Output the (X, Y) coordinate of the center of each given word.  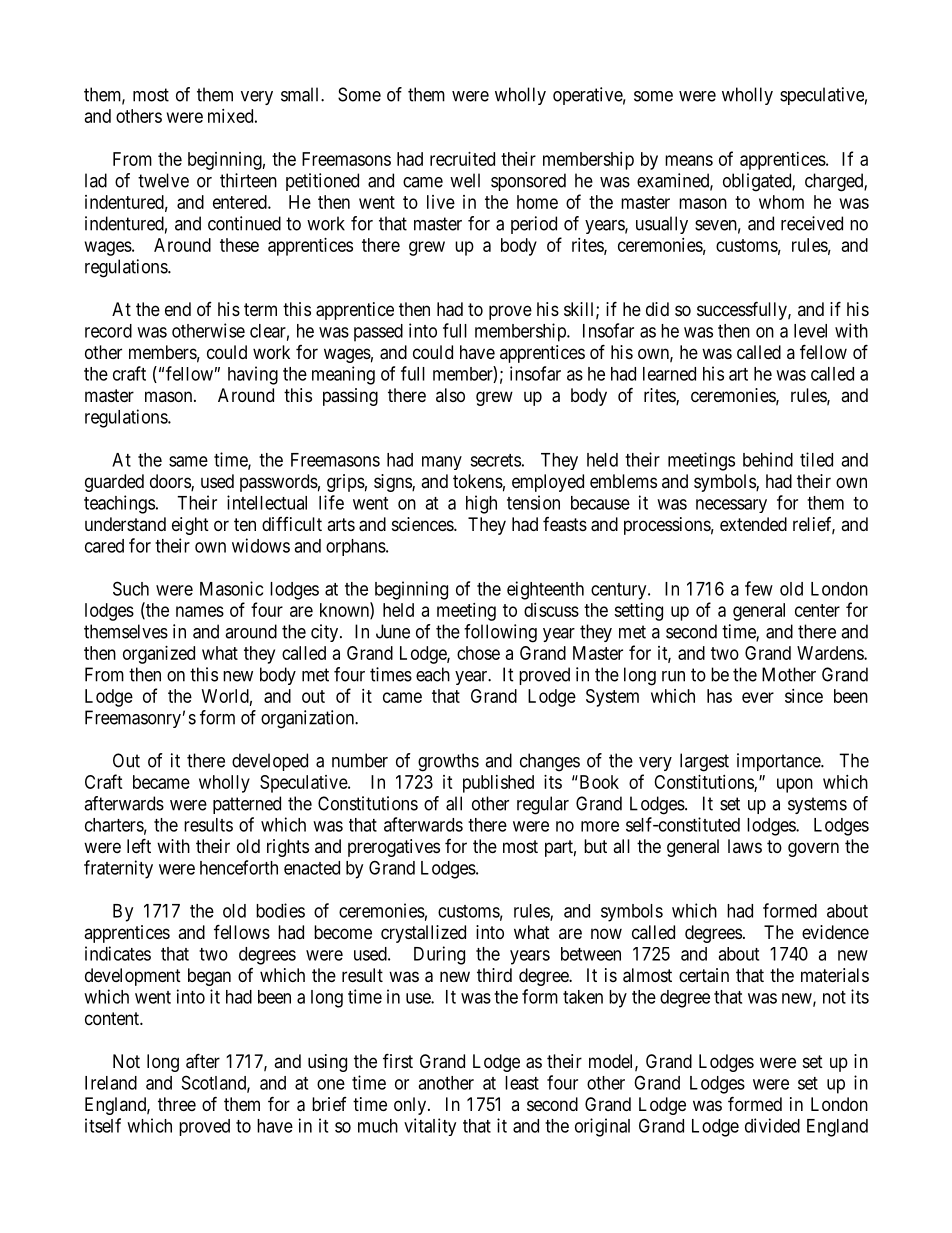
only (411, 1106)
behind (768, 459)
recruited (462, 159)
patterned (247, 805)
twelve (163, 180)
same (188, 461)
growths (448, 762)
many (442, 463)
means (689, 160)
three (177, 1104)
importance (779, 762)
